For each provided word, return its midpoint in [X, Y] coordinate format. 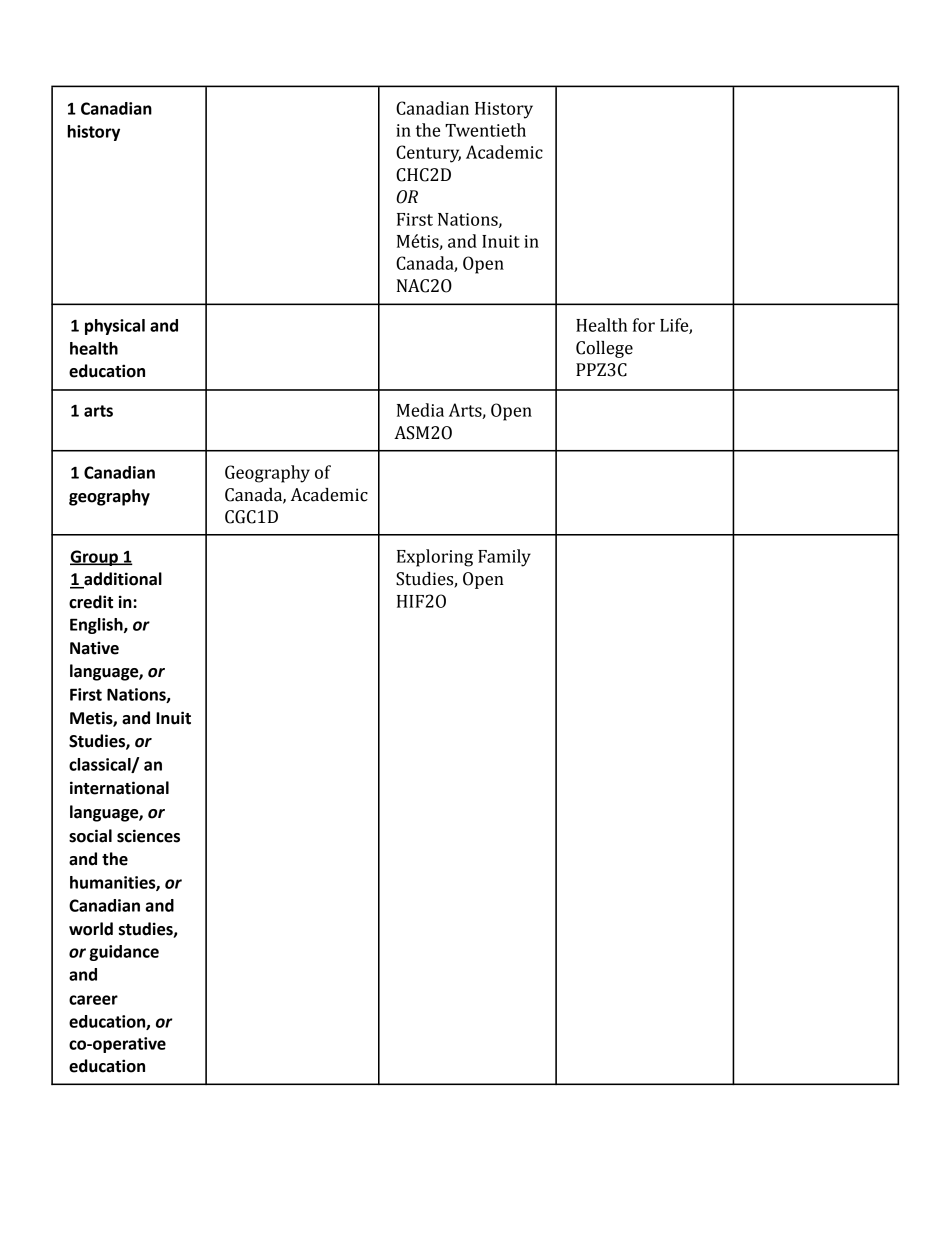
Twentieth [485, 130]
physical [115, 327]
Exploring [435, 558]
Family [504, 558]
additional [122, 580]
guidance [124, 953]
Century [428, 154]
